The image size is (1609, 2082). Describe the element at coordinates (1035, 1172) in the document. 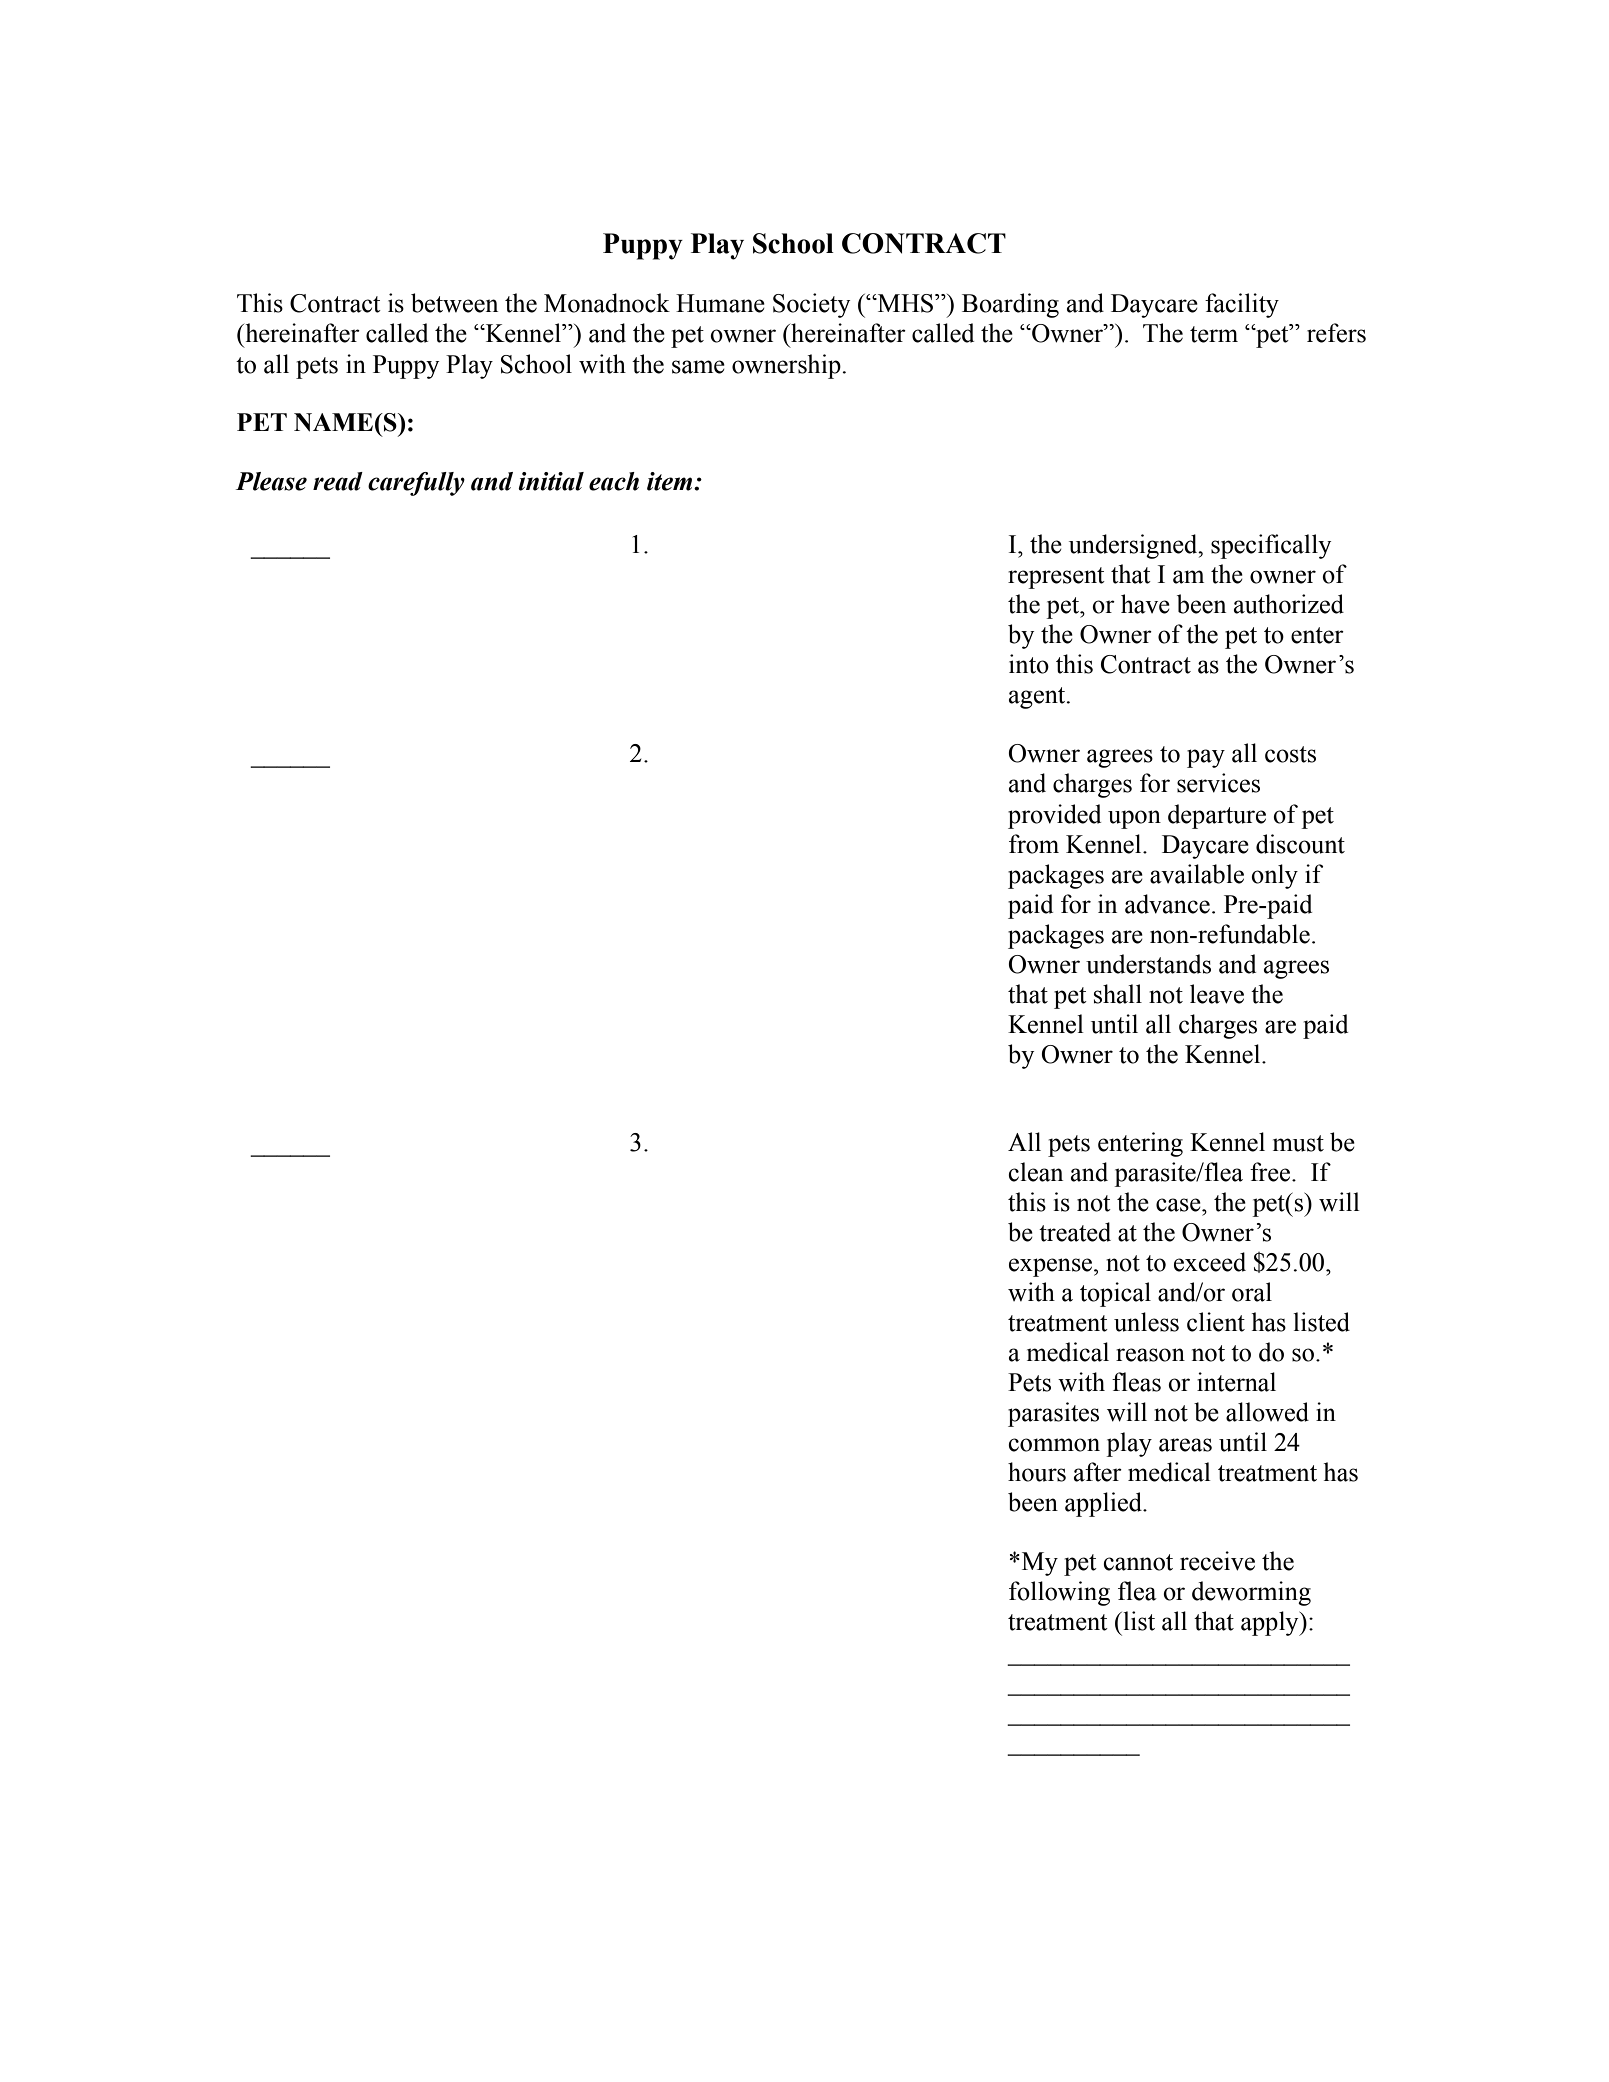

I see `clean` at that location.
